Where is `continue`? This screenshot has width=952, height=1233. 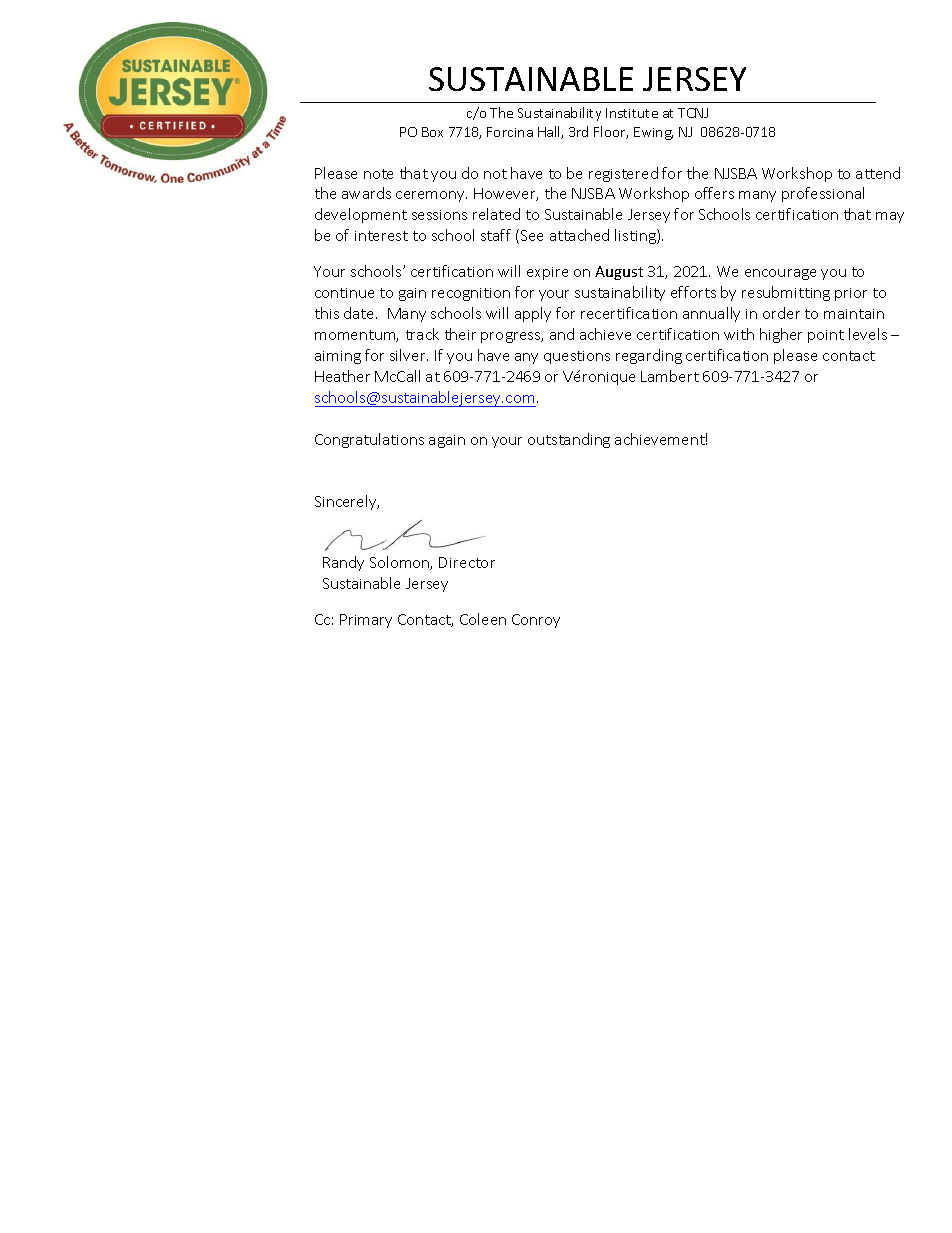
continue is located at coordinates (344, 293).
